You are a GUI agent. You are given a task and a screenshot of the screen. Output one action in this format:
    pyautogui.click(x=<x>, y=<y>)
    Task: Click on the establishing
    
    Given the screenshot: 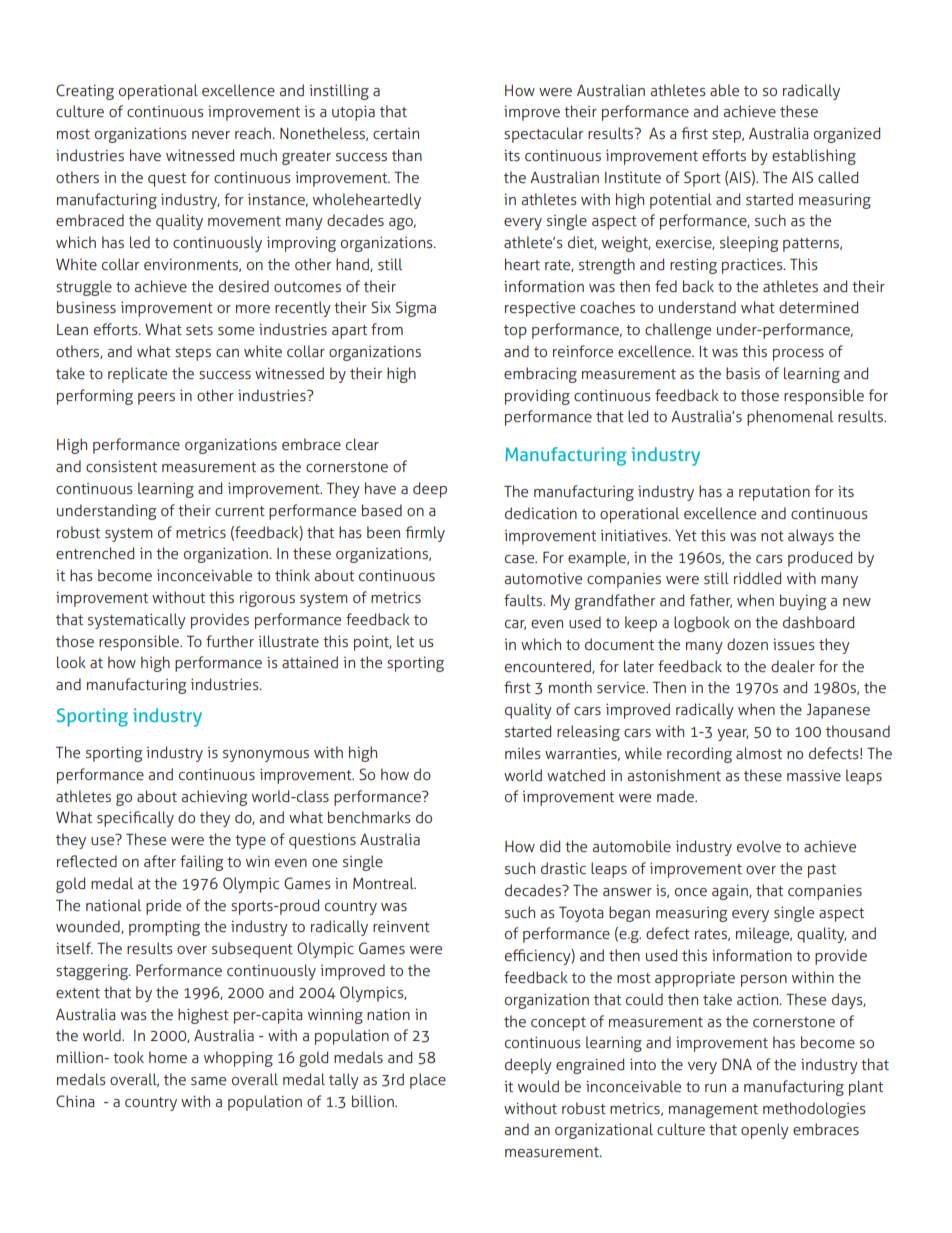 What is the action you would take?
    pyautogui.click(x=814, y=157)
